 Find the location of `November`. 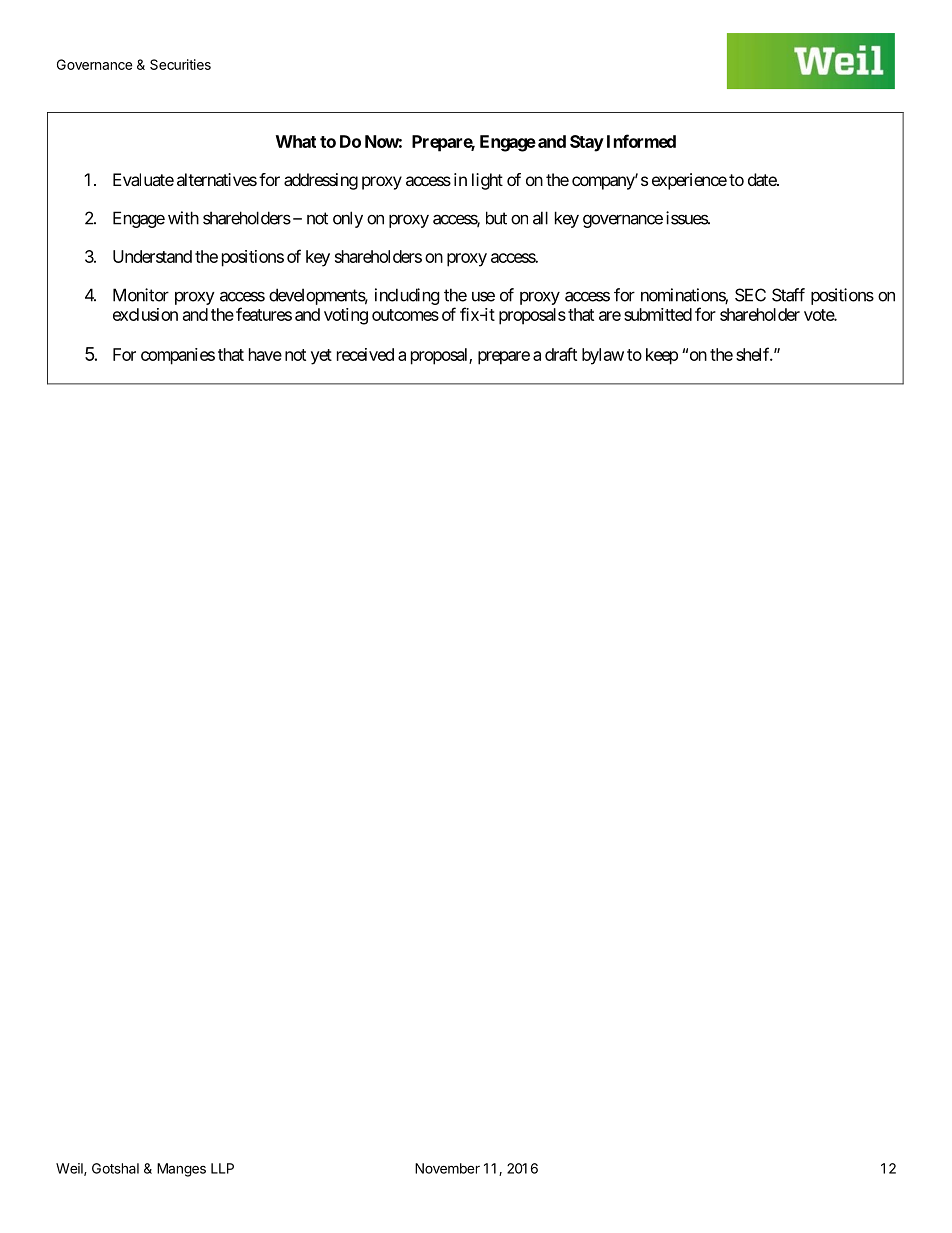

November is located at coordinates (447, 1168).
